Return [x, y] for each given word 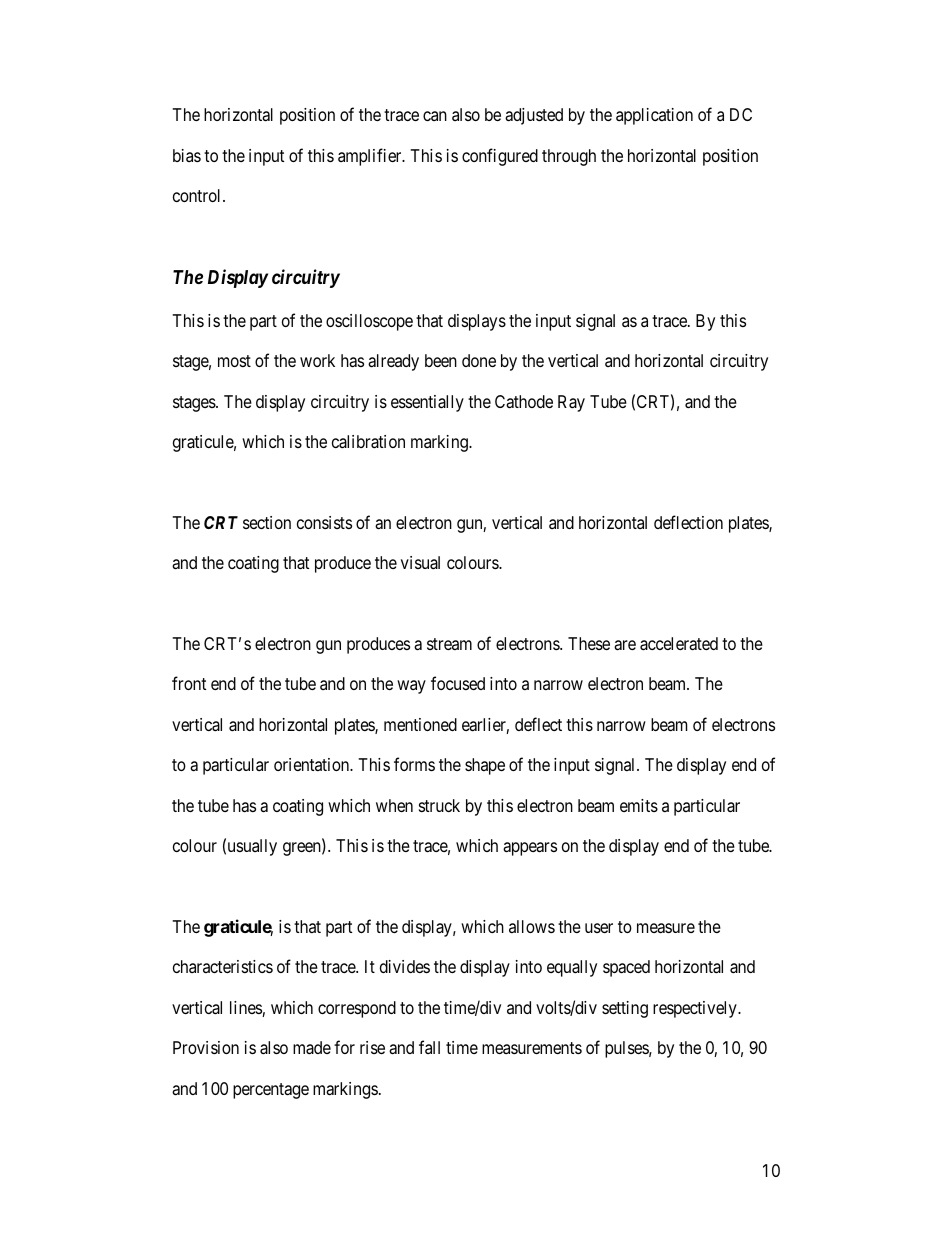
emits [639, 805]
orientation [313, 764]
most [234, 361]
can [435, 116]
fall [429, 1047]
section [267, 522]
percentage [271, 1091]
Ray [571, 403]
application [654, 116]
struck [439, 805]
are [625, 645]
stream [449, 644]
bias [187, 155]
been [441, 360]
